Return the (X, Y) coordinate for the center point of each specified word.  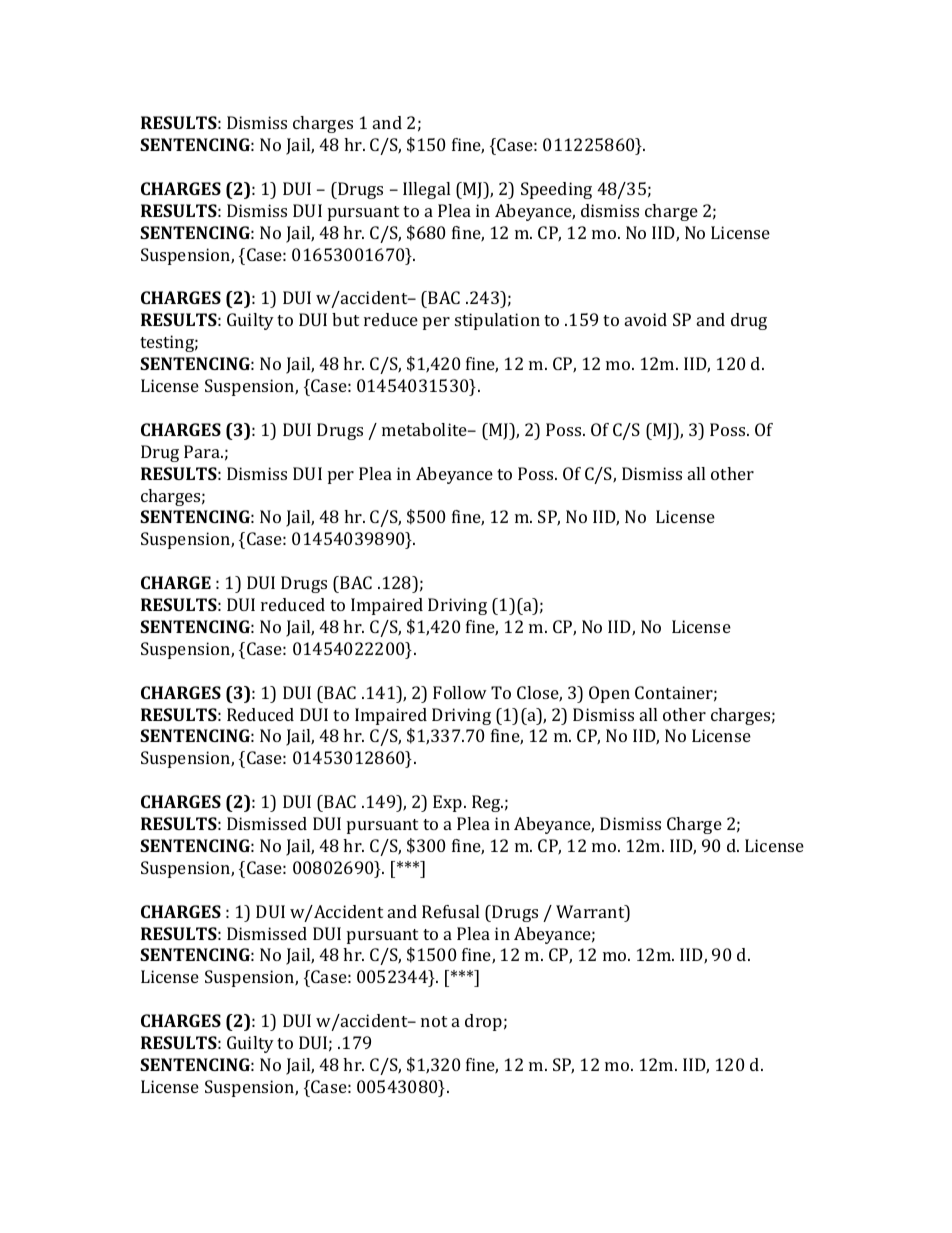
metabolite (425, 429)
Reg (487, 803)
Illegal (426, 190)
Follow (460, 692)
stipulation (497, 321)
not (434, 1021)
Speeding (556, 190)
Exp (449, 803)
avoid (646, 319)
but (345, 319)
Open (609, 694)
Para (203, 451)
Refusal (450, 911)
